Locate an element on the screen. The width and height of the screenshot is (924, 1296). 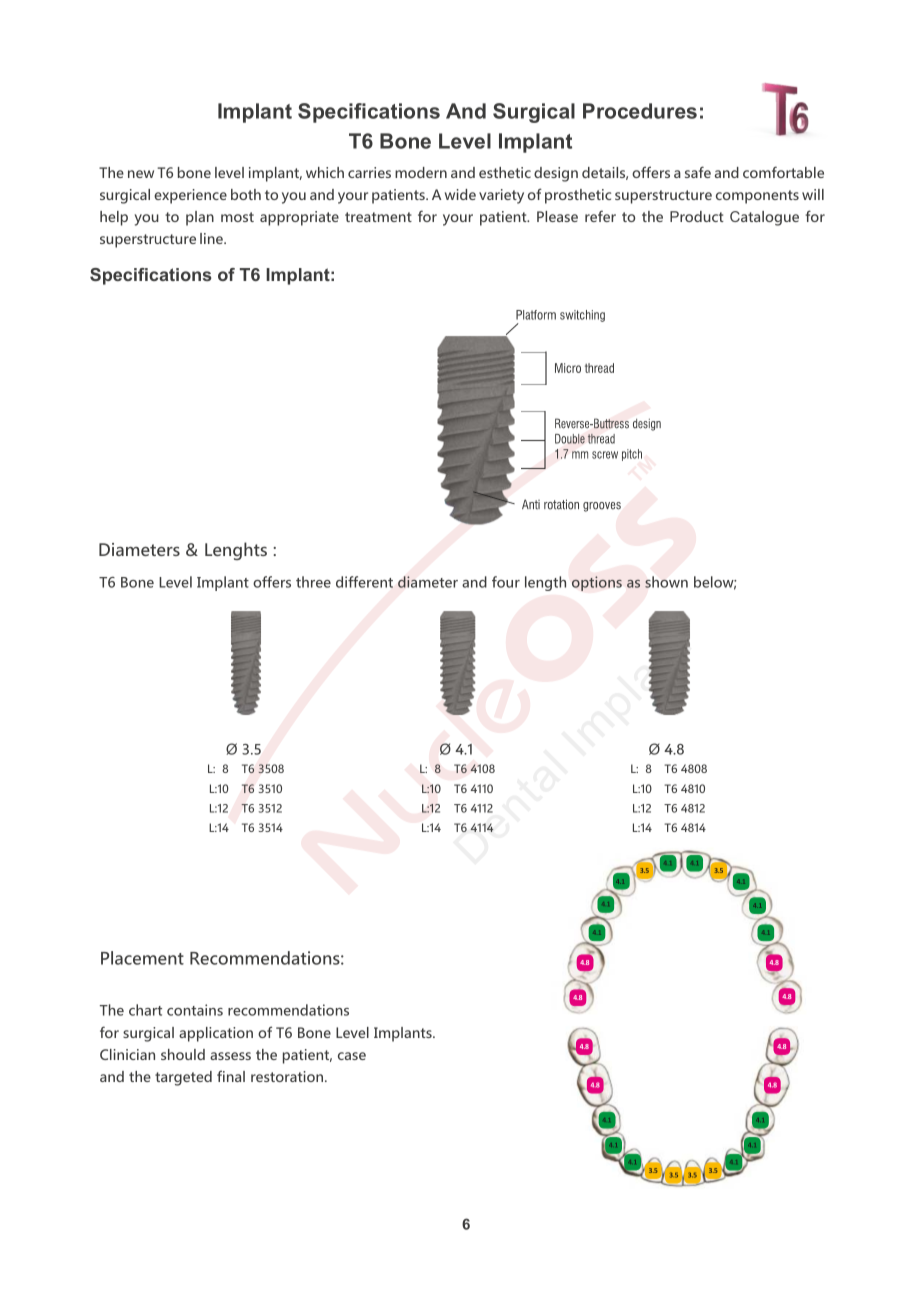
safe is located at coordinates (698, 172).
